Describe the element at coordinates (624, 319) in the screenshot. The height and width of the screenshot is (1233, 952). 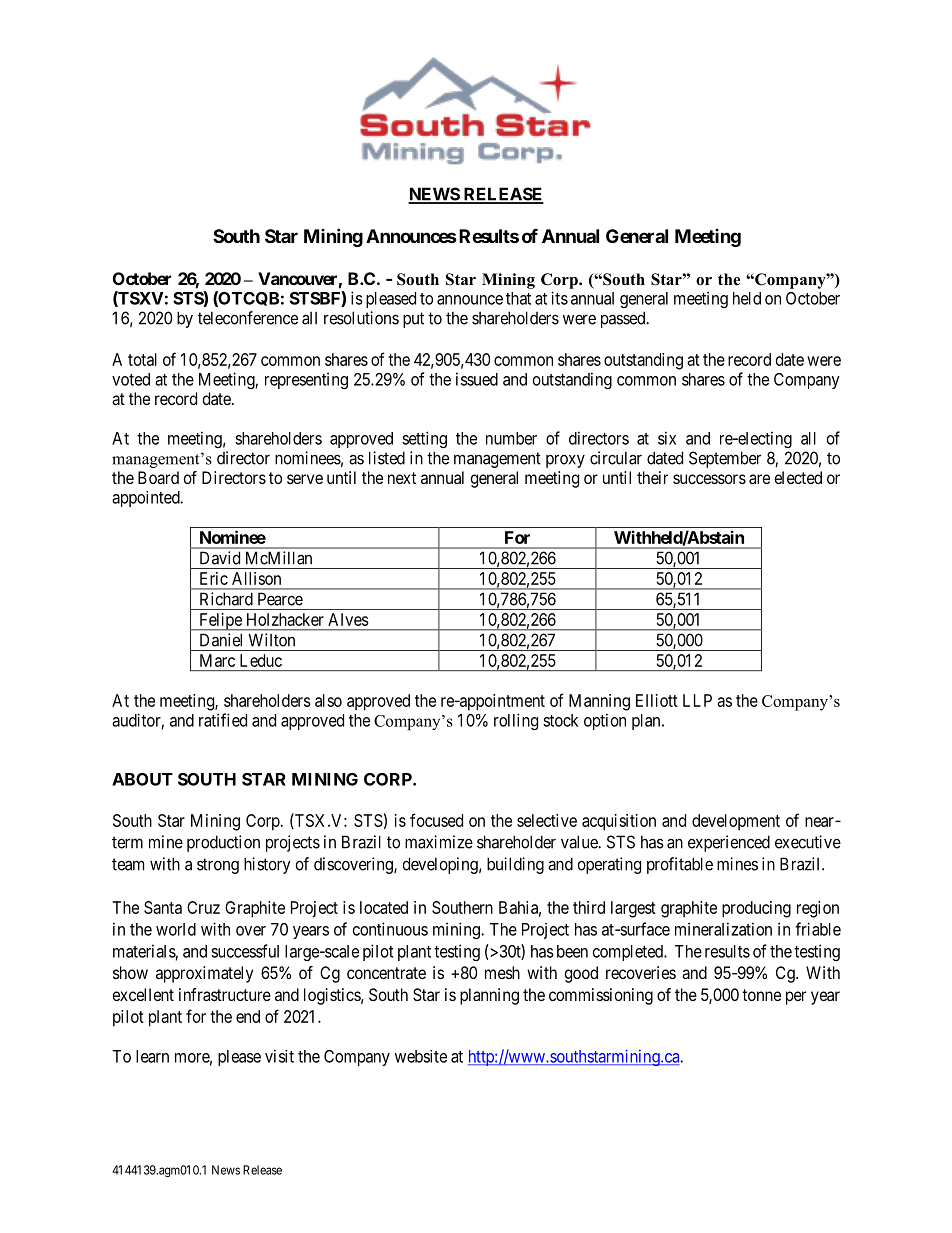
I see `passed` at that location.
